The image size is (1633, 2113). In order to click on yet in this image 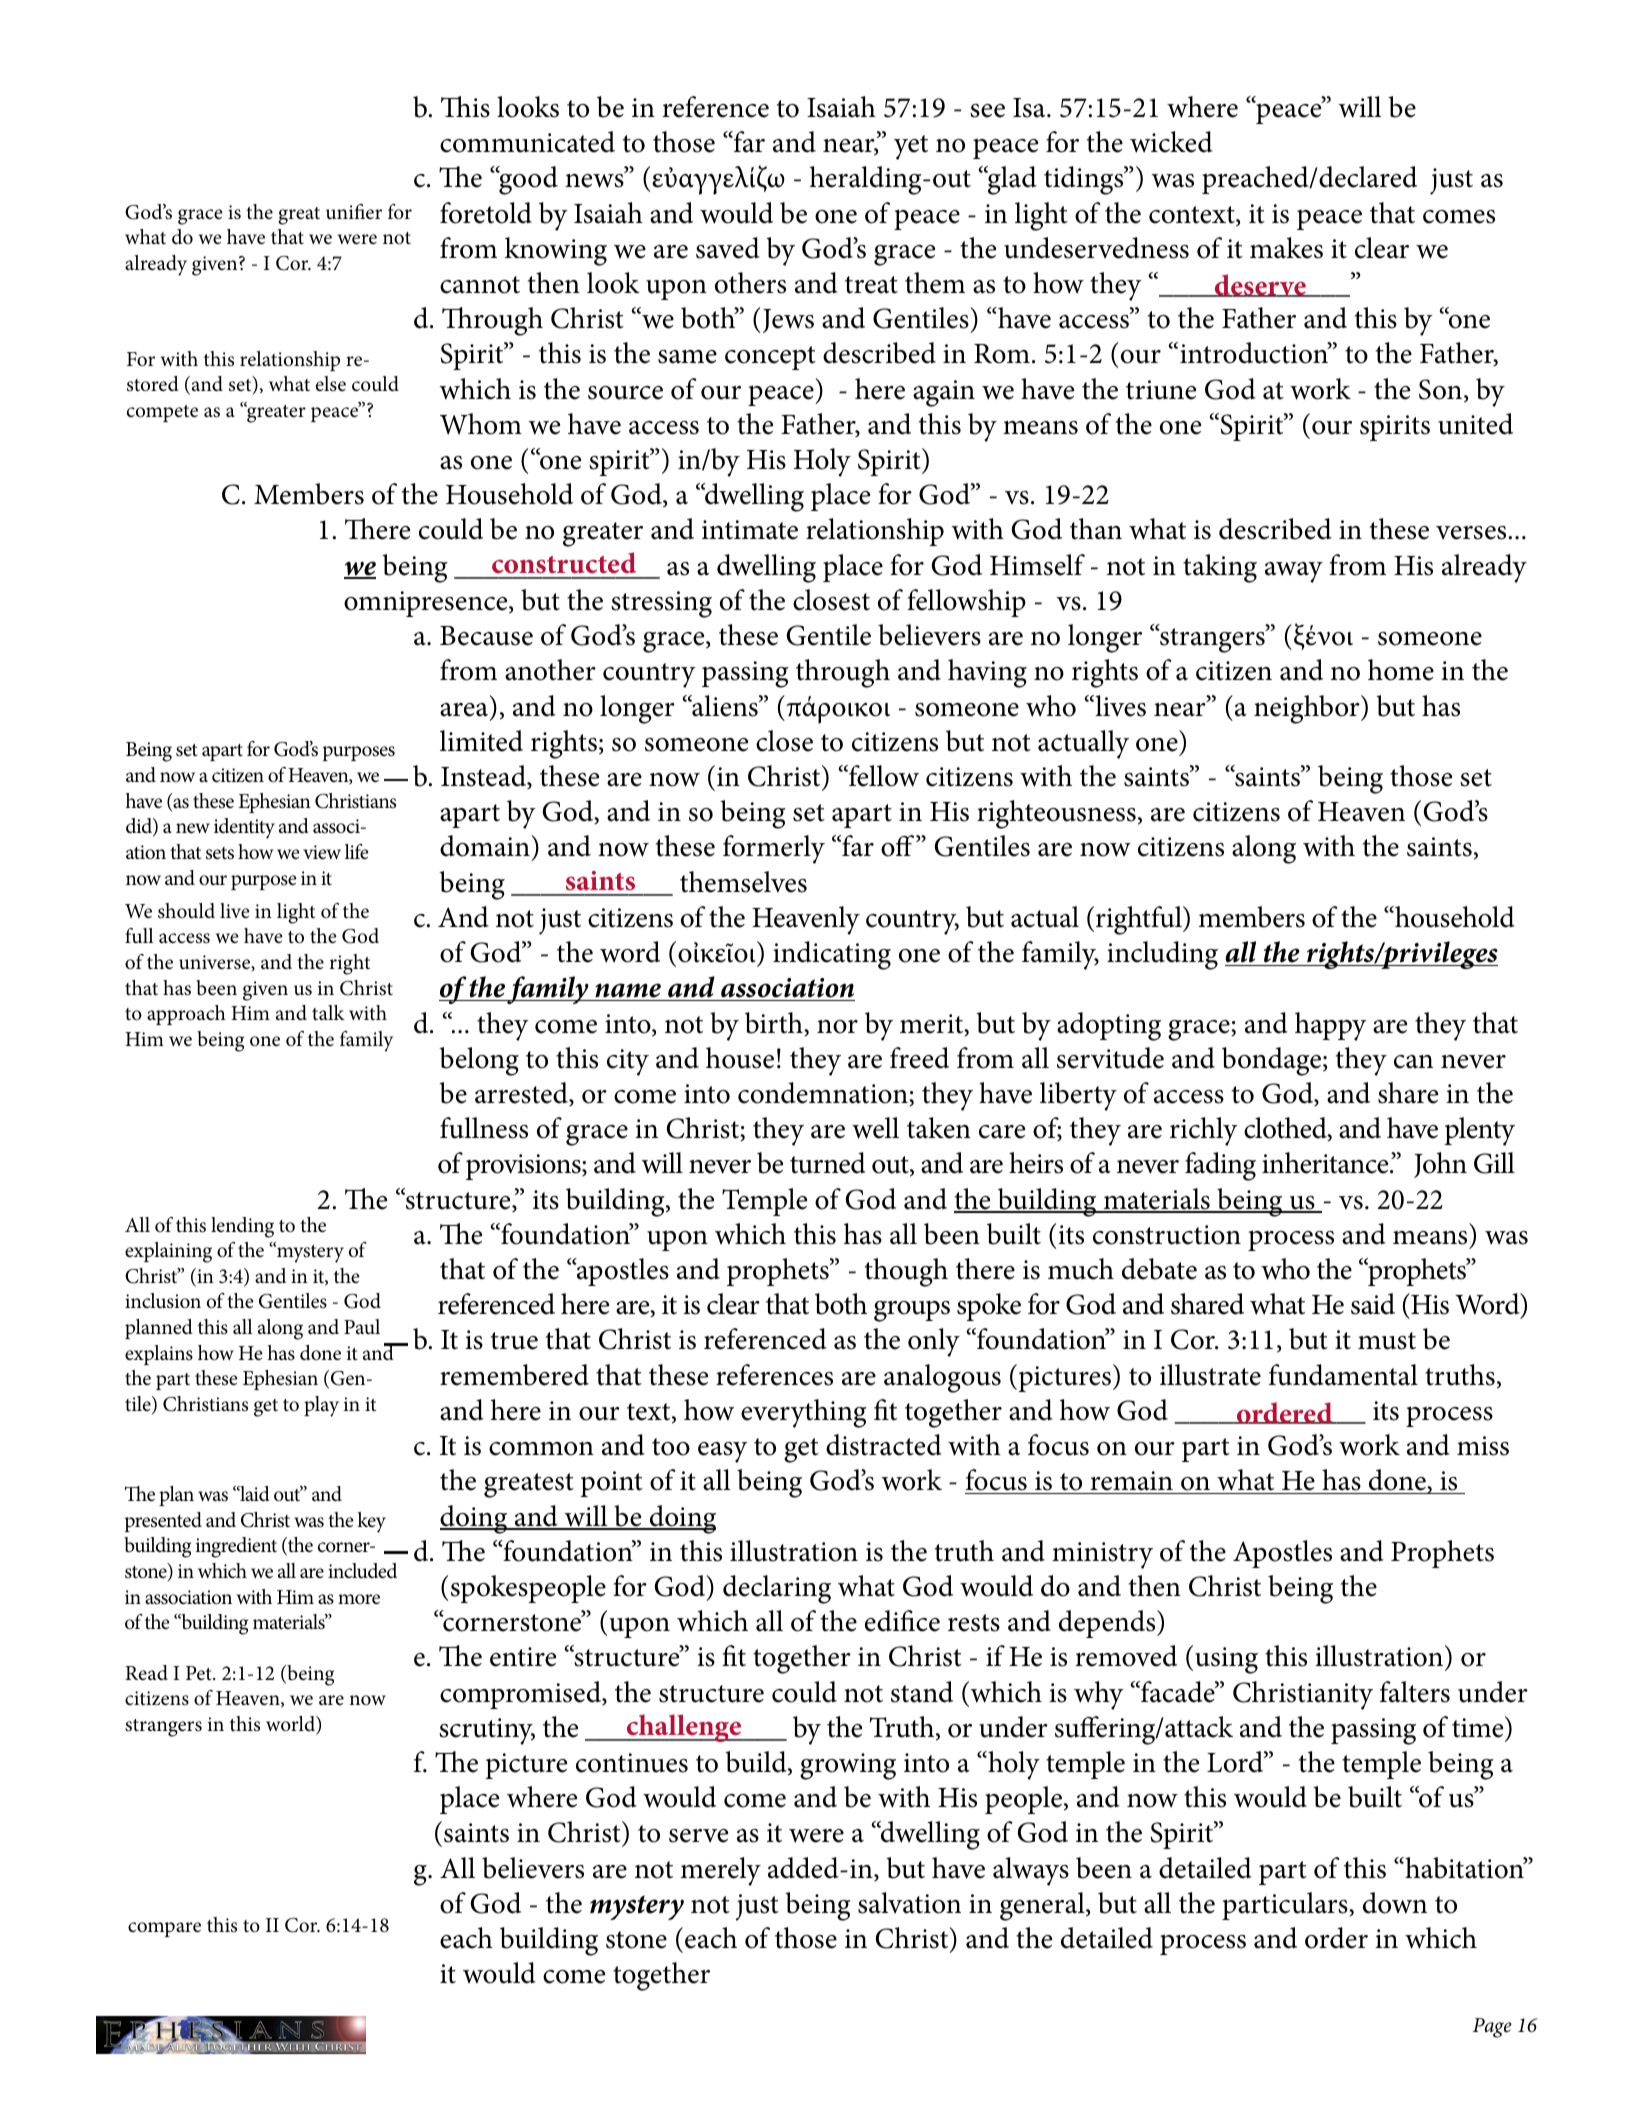, I will do `click(911, 147)`.
